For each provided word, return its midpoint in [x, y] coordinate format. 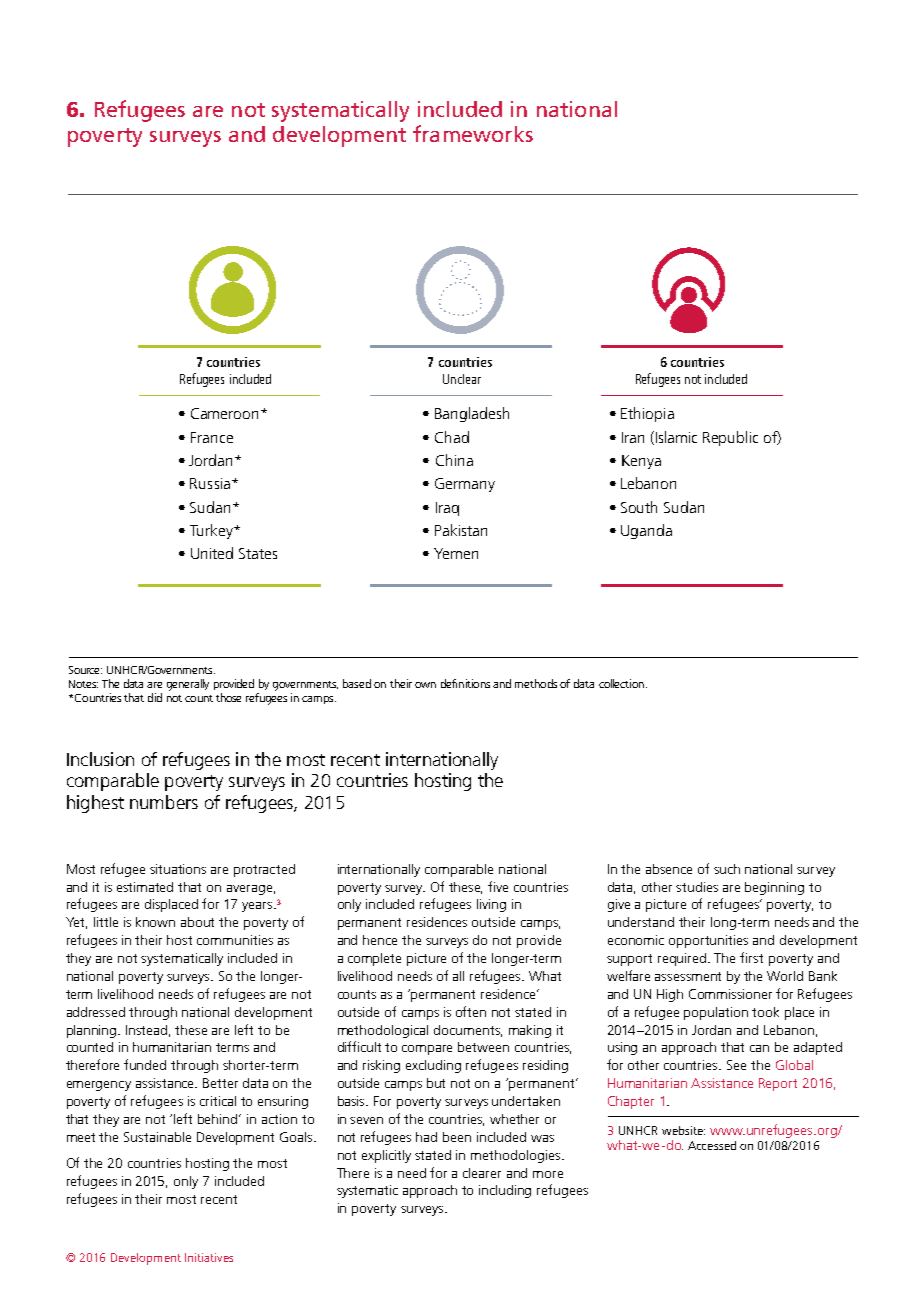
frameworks [473, 133]
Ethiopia [647, 414]
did [155, 697]
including [505, 1191]
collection [621, 683]
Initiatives [209, 1257]
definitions [465, 683]
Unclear [462, 379]
